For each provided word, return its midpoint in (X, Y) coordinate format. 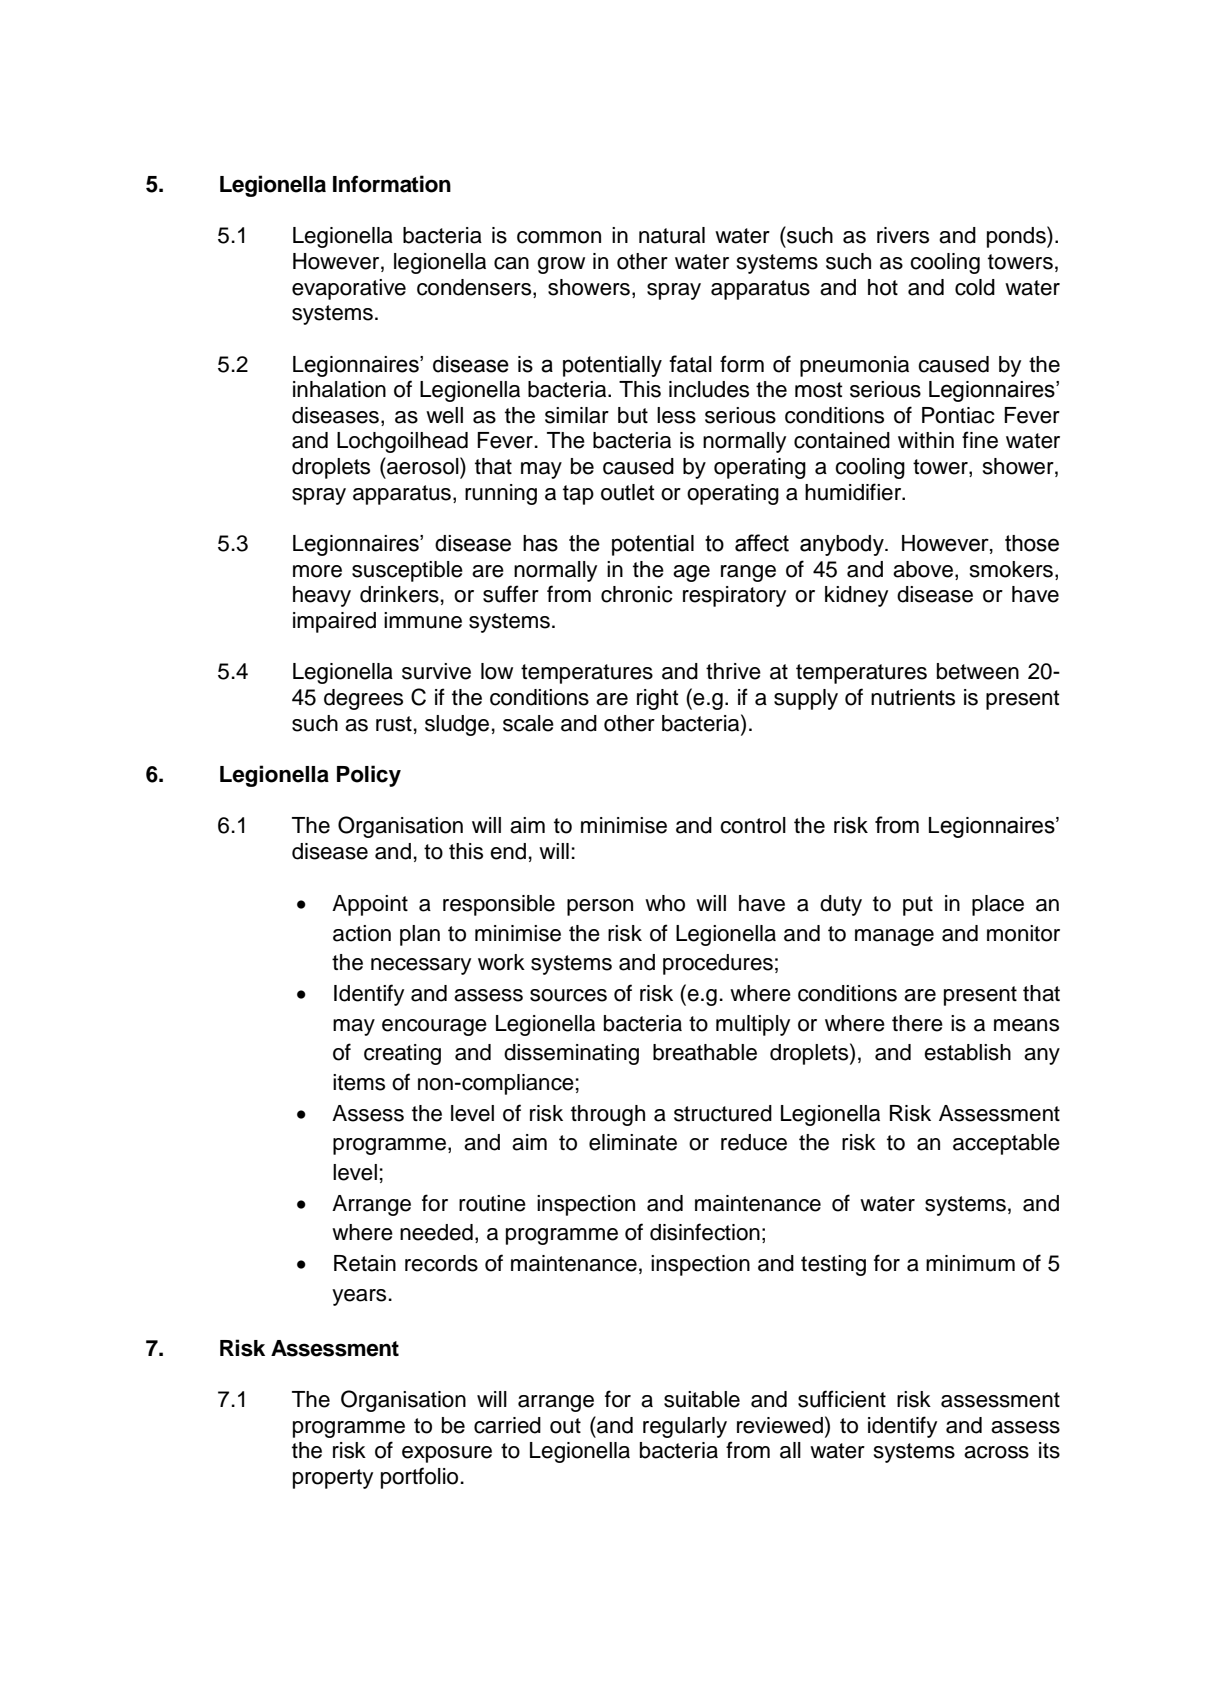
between (978, 671)
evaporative (349, 289)
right (658, 699)
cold (975, 287)
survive (436, 671)
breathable (705, 1052)
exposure (447, 1454)
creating (402, 1054)
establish (967, 1052)
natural (672, 235)
